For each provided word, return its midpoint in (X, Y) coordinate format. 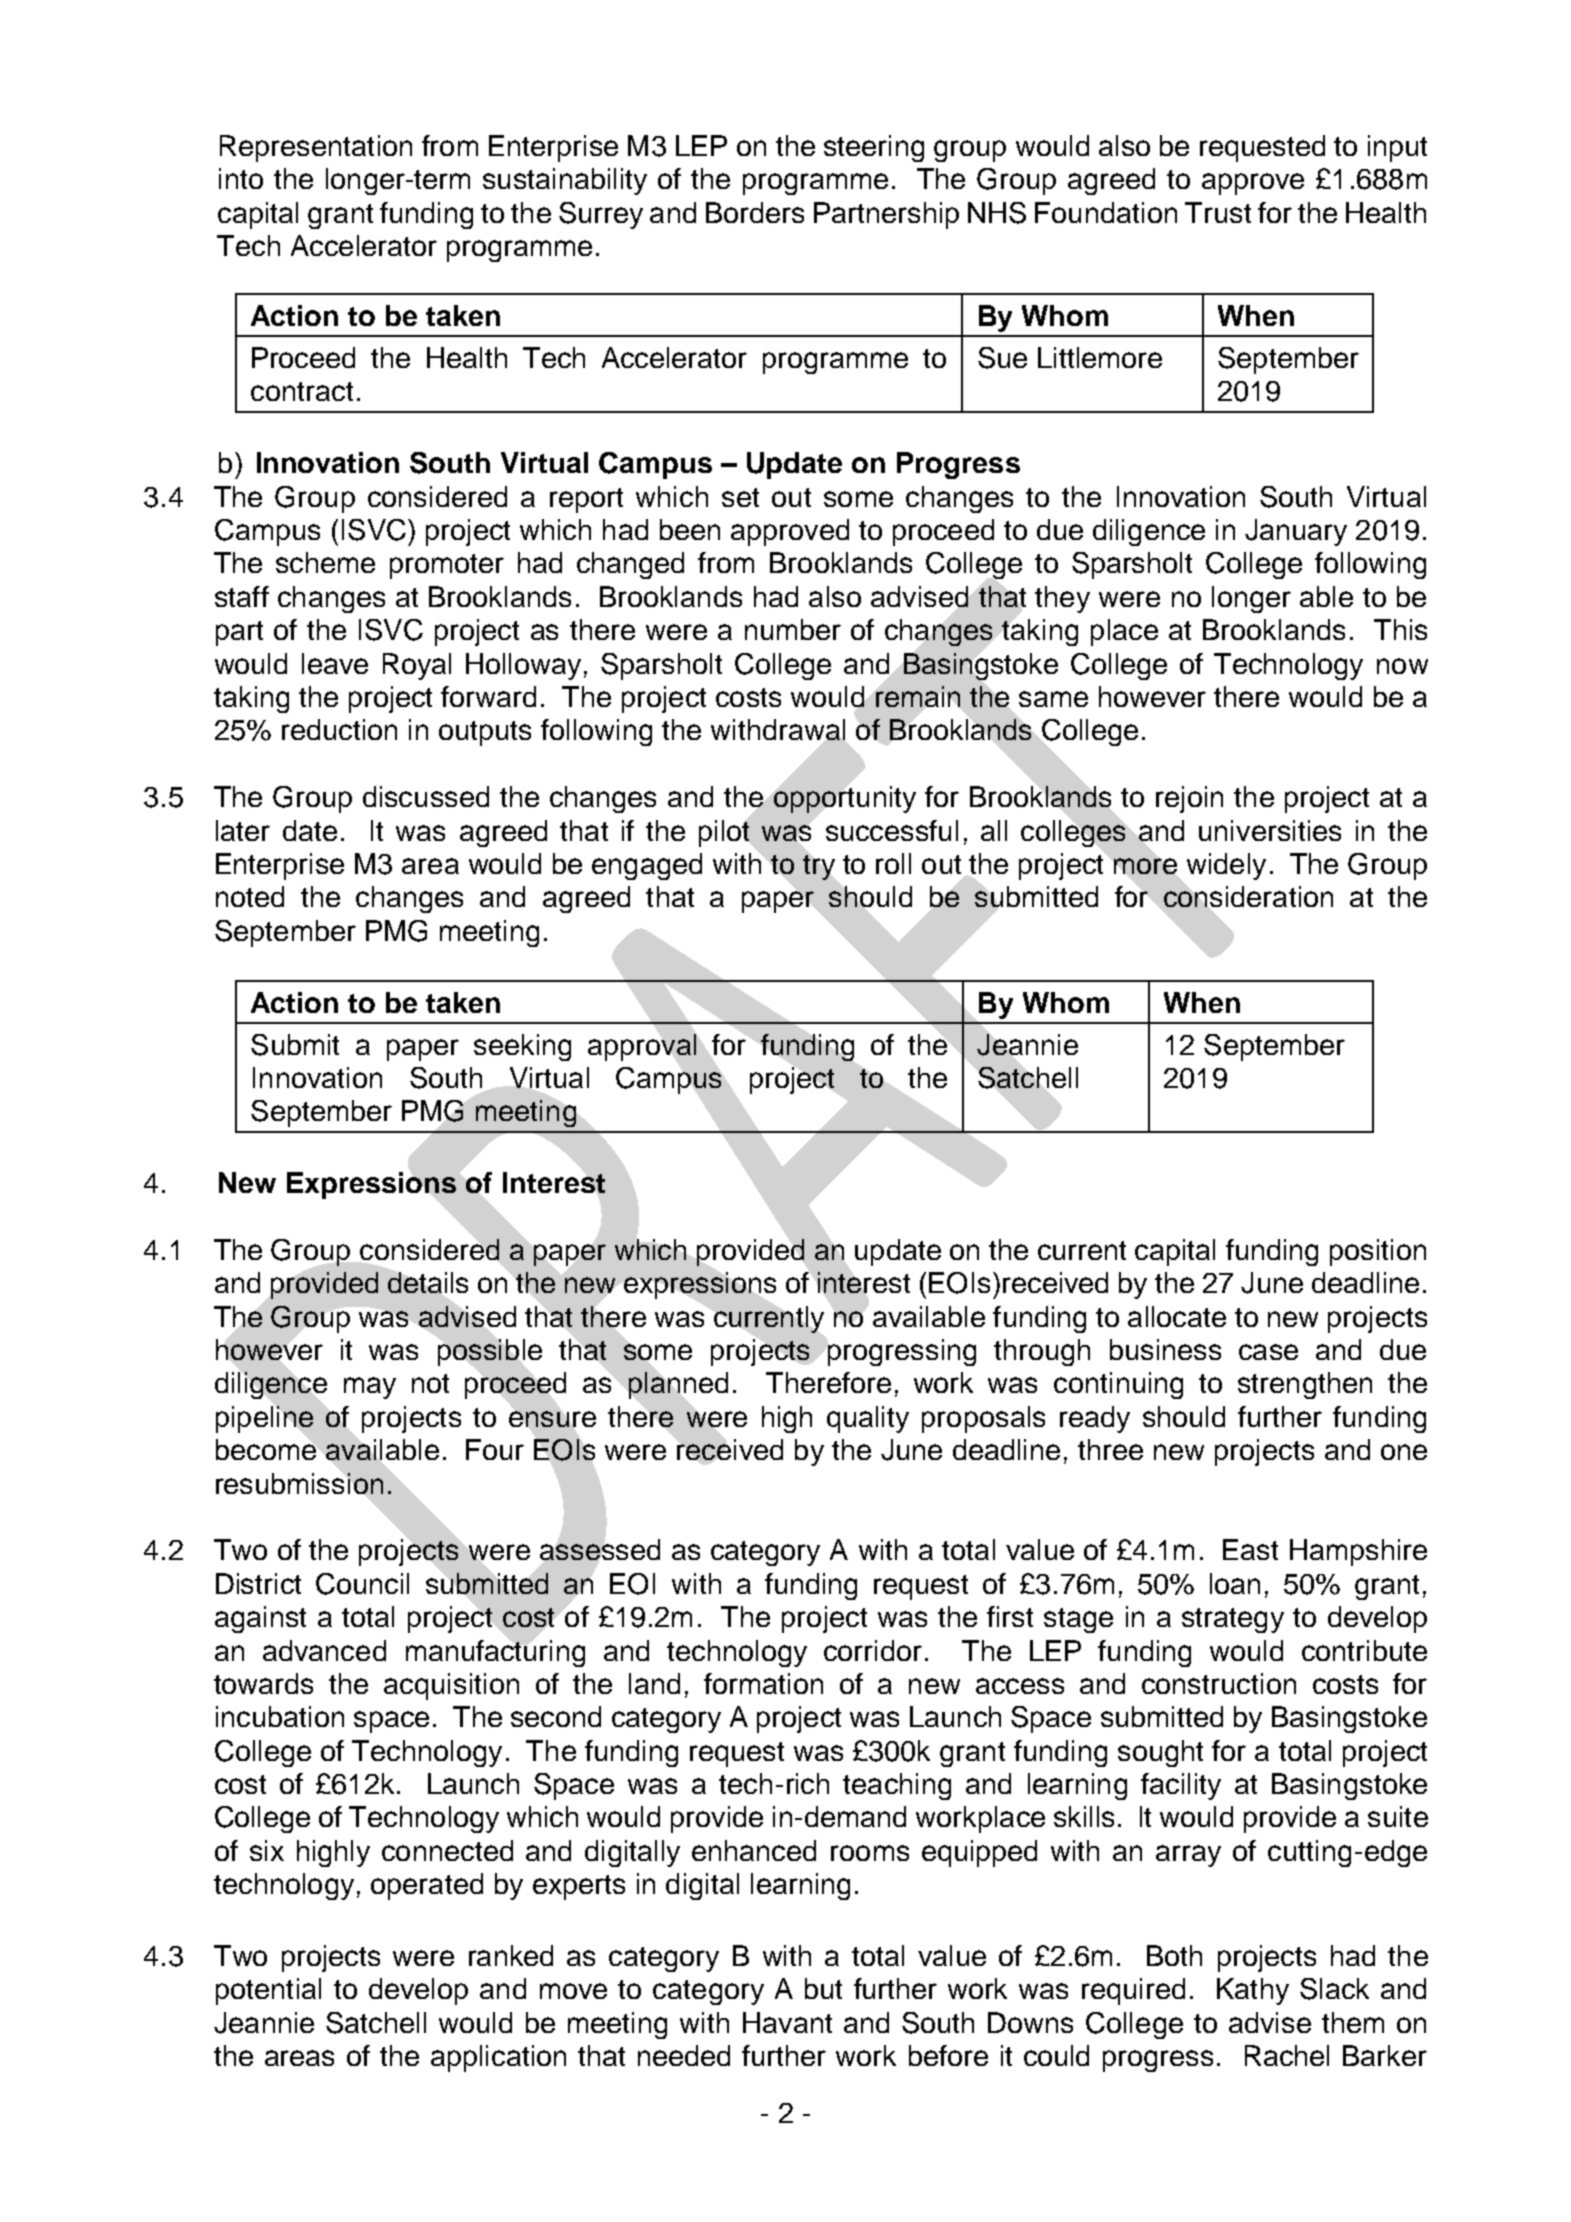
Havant (787, 2022)
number (793, 629)
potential (268, 1991)
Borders (755, 212)
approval (642, 1047)
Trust (1218, 212)
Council (362, 1584)
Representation (316, 148)
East (1250, 1549)
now (1402, 666)
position (1378, 1252)
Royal (417, 666)
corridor (873, 1650)
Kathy (1253, 1991)
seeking (522, 1047)
